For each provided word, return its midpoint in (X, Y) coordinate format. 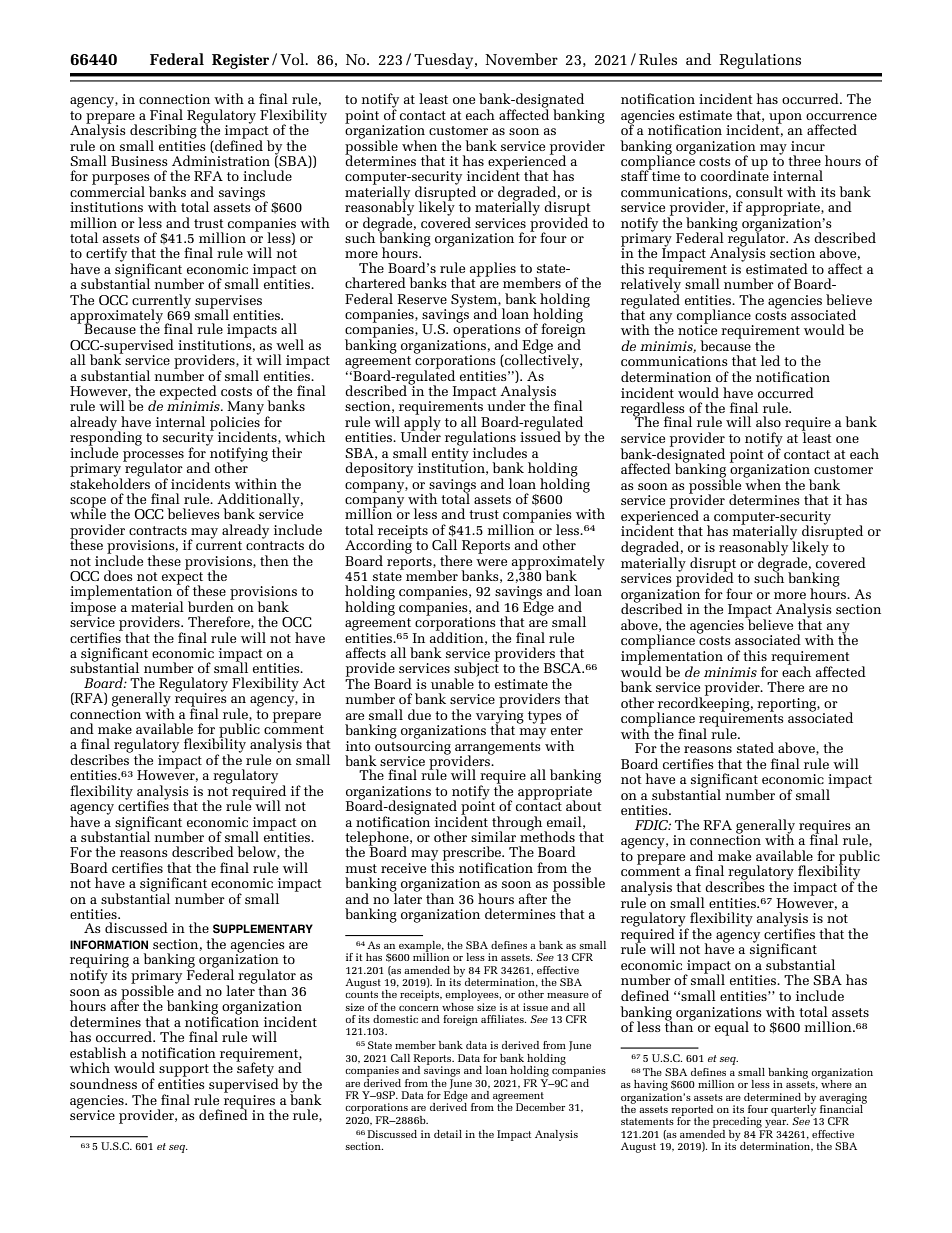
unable (452, 683)
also (768, 421)
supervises (228, 303)
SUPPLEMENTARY (263, 929)
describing (163, 132)
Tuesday (445, 61)
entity (450, 454)
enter (567, 730)
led (770, 360)
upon (785, 118)
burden (211, 605)
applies (493, 269)
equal (732, 1028)
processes (153, 457)
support (184, 1070)
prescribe (473, 854)
